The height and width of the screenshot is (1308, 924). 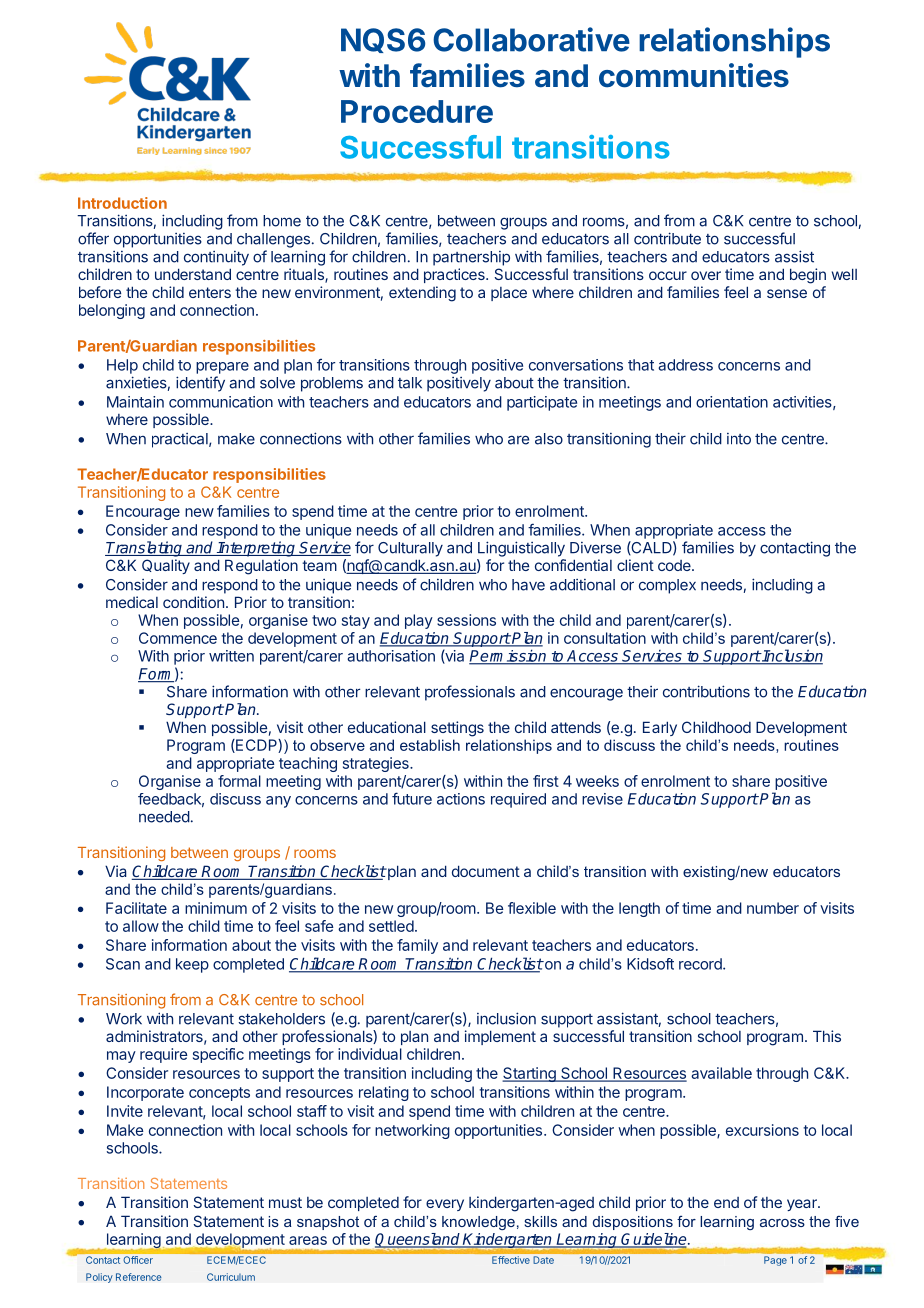 What do you see at coordinates (200, 384) in the screenshot?
I see `identify` at bounding box center [200, 384].
